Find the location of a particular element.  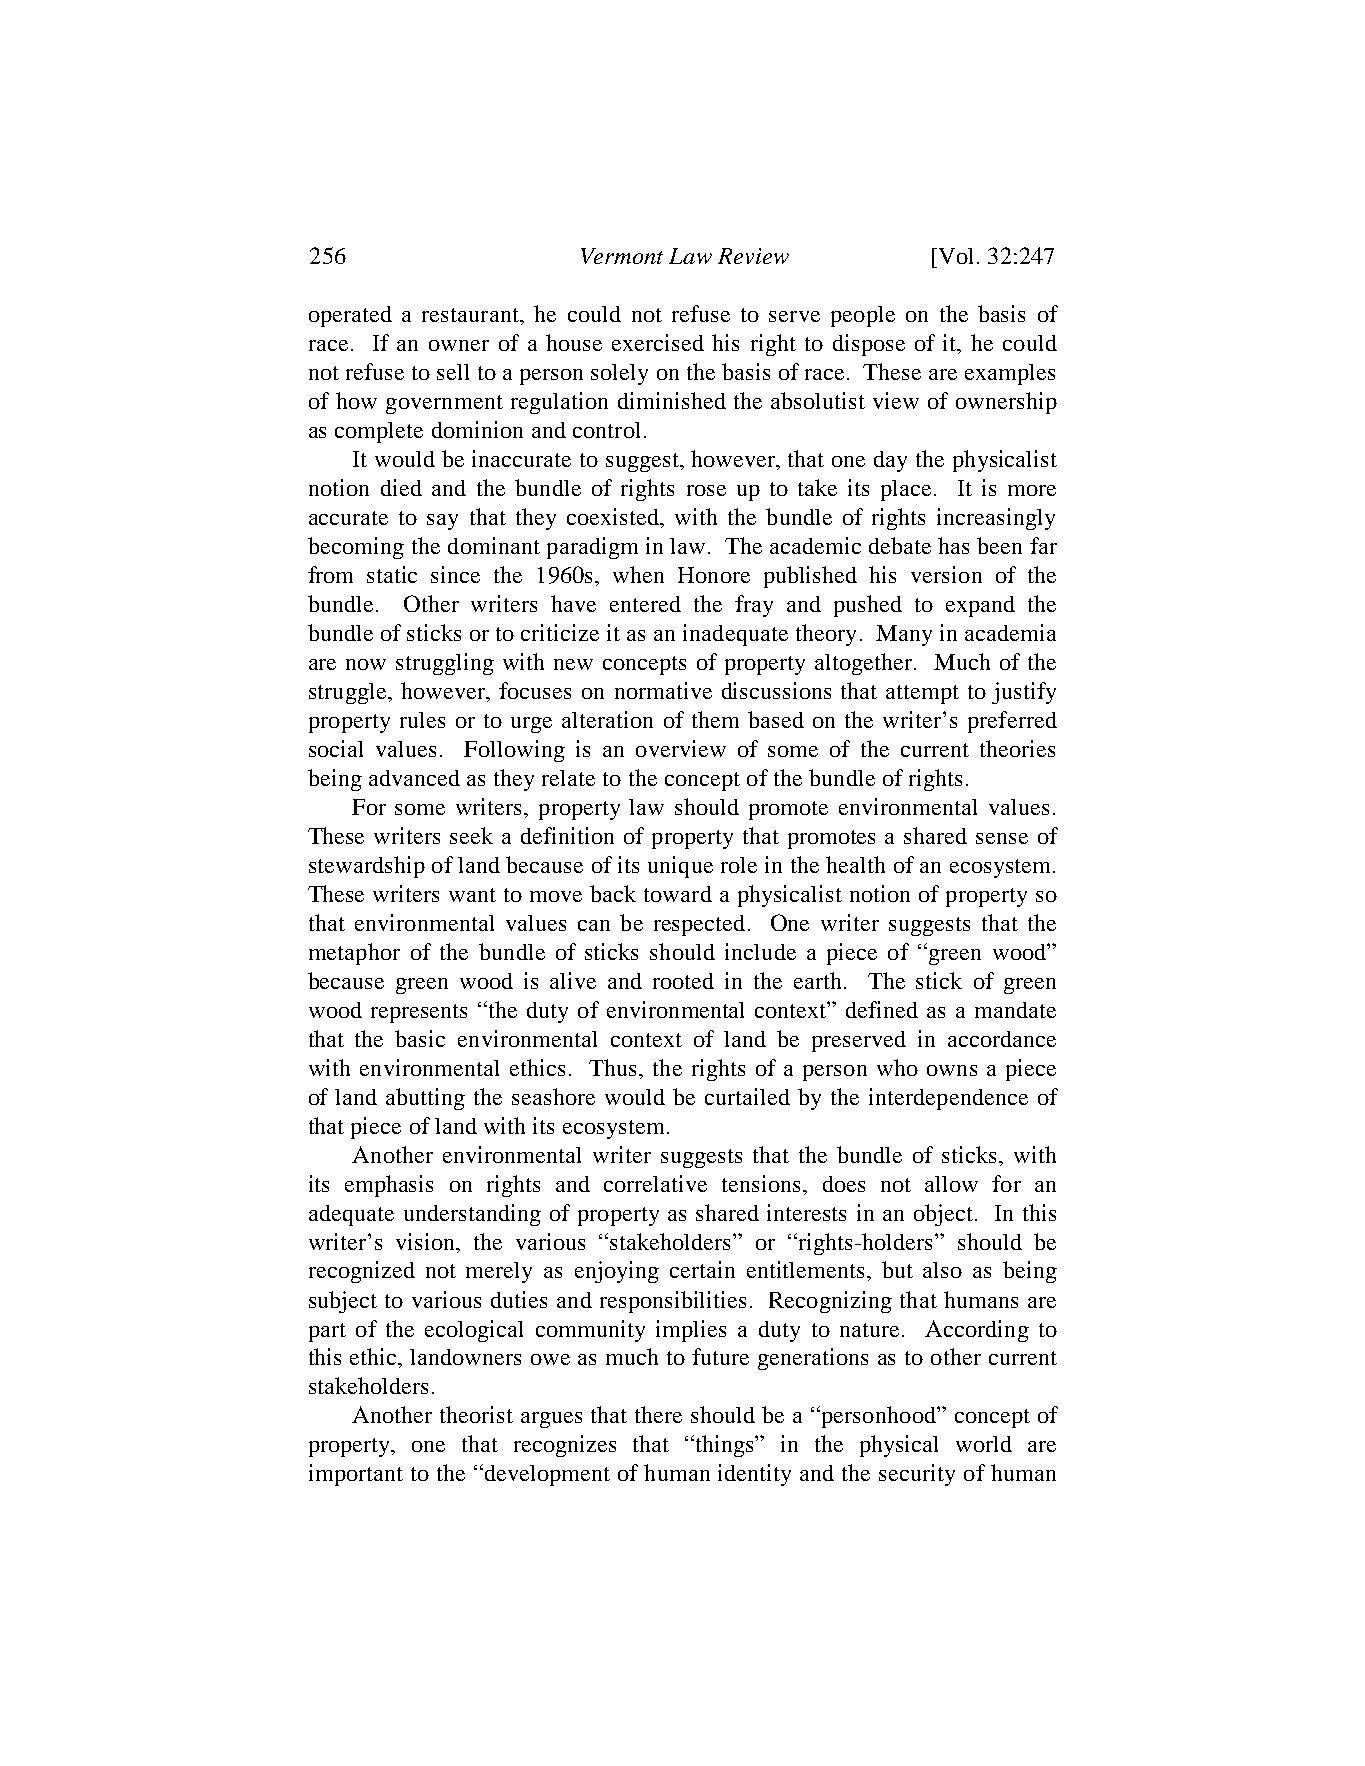

struggling is located at coordinates (445, 664).
